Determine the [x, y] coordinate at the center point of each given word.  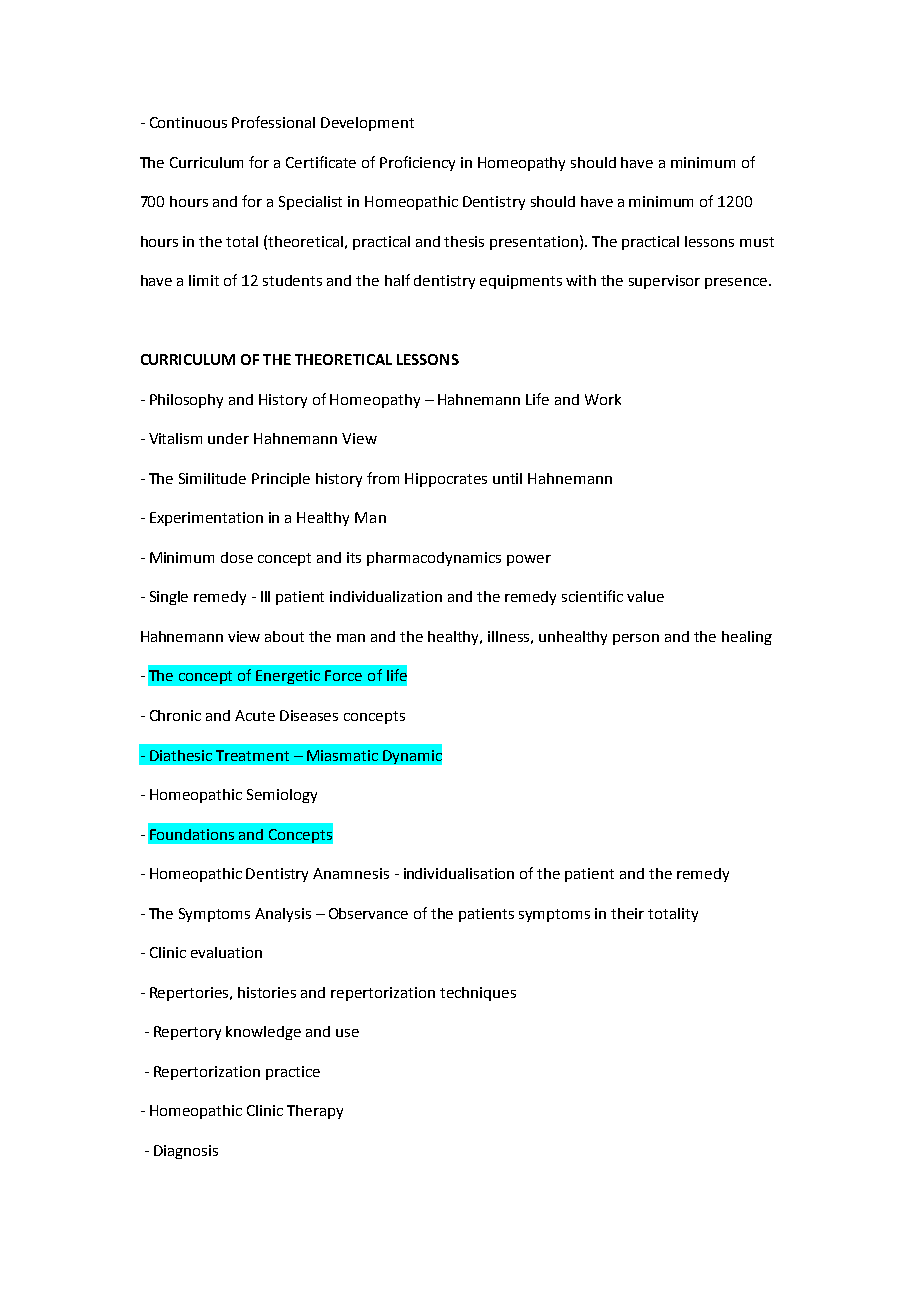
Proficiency [417, 163]
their [627, 913]
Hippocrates [446, 480]
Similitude [212, 478]
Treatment [252, 755]
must [757, 242]
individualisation [459, 873]
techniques [478, 994]
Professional [273, 122]
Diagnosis [186, 1152]
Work [603, 399]
